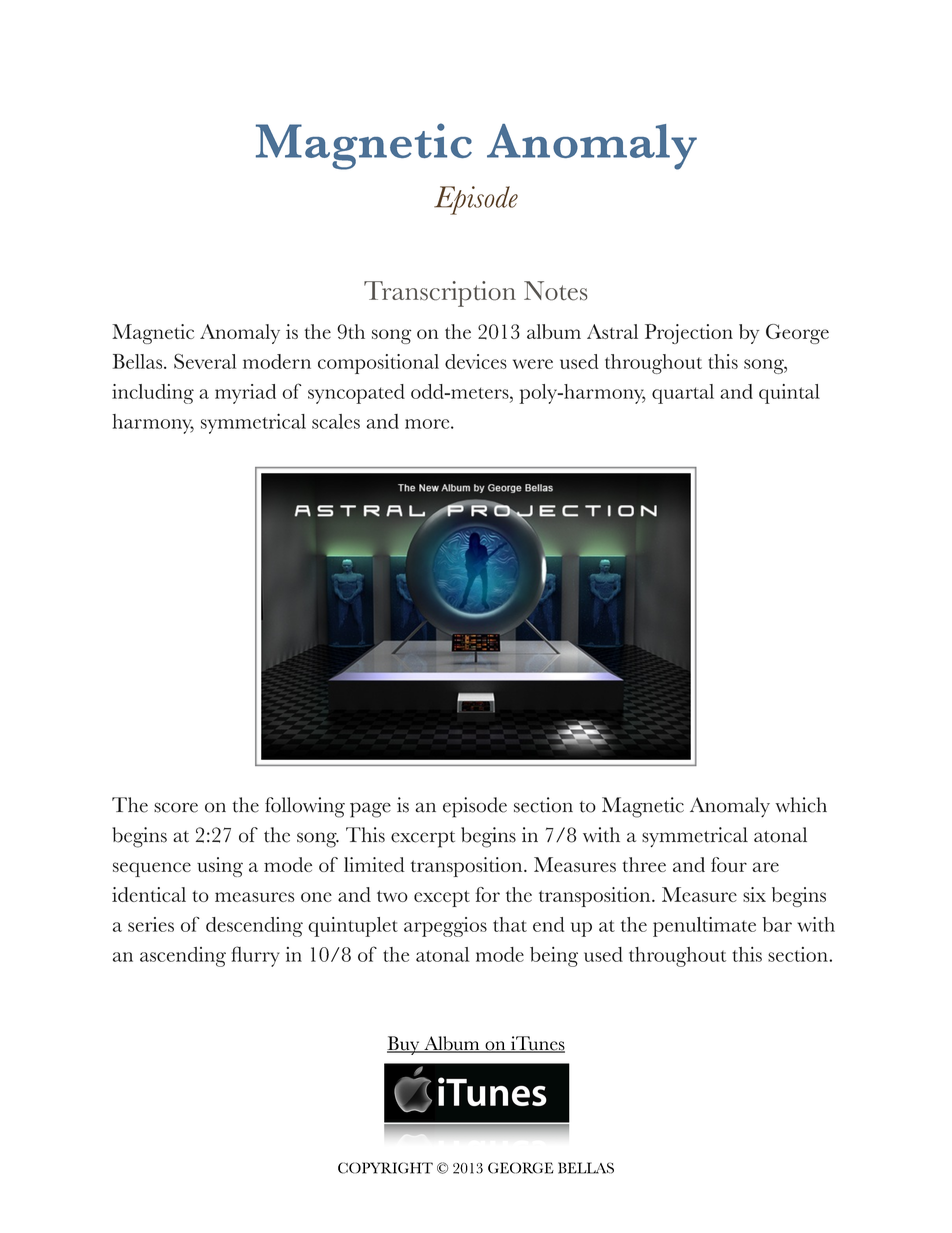  What do you see at coordinates (704, 927) in the page?
I see `penultimate` at bounding box center [704, 927].
